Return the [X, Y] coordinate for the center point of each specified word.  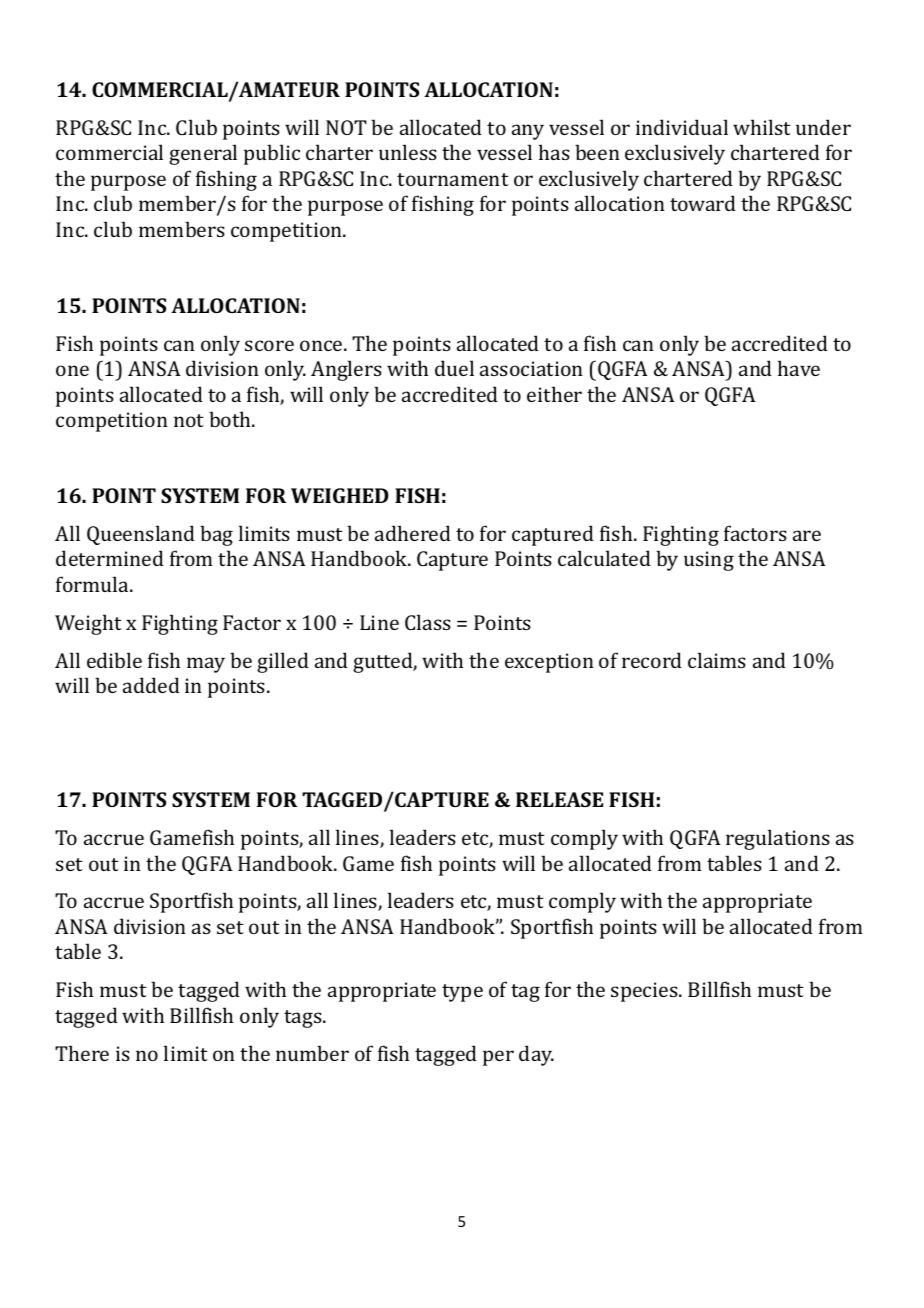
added [151, 685]
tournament [453, 179]
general [203, 154]
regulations [778, 839]
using [709, 561]
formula [93, 584]
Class [428, 622]
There [82, 1053]
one [72, 370]
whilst [762, 127]
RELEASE [559, 799]
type [462, 993]
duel [454, 368]
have [799, 368]
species [645, 992]
